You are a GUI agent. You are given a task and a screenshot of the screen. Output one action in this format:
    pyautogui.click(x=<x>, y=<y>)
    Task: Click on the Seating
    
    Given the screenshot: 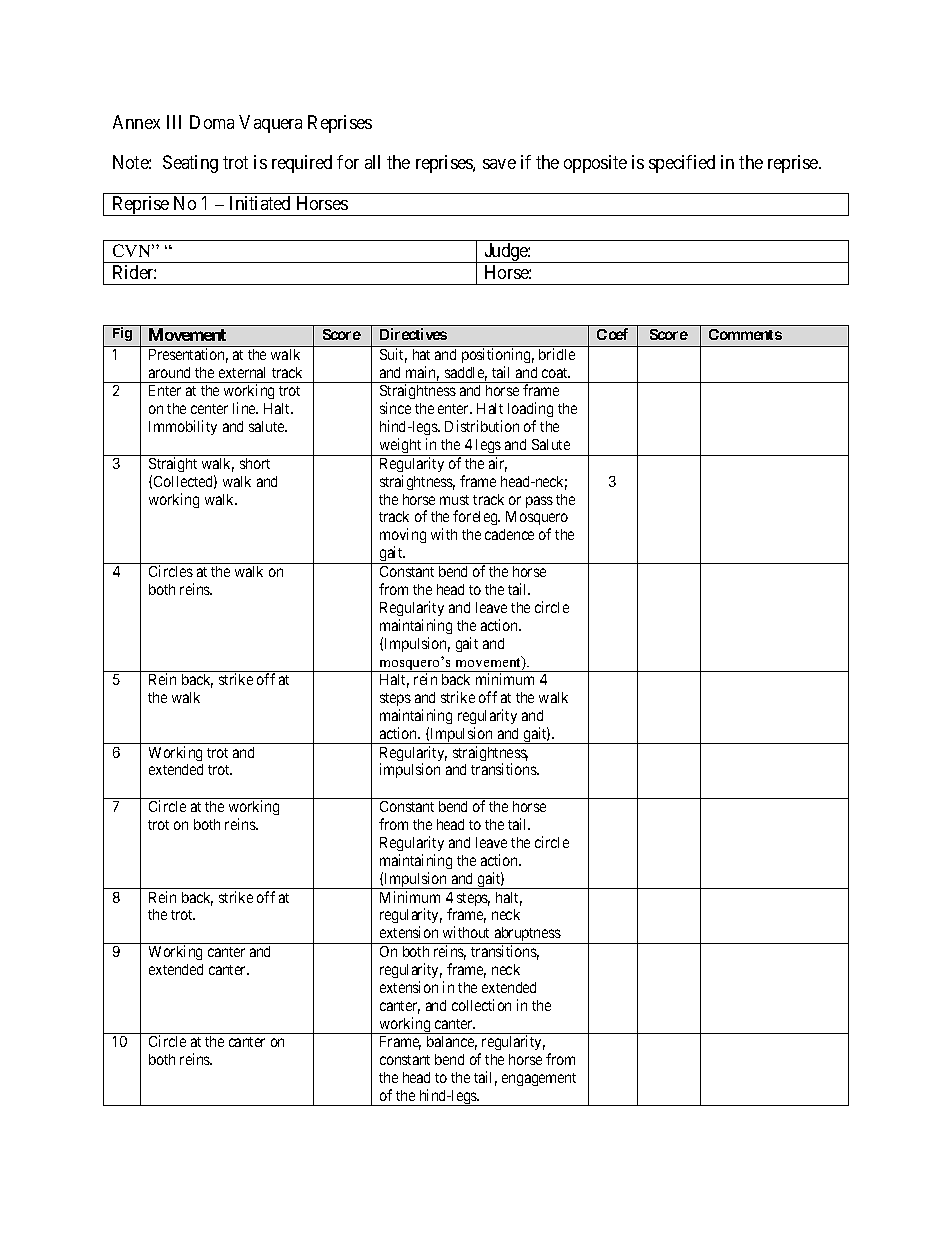 What is the action you would take?
    pyautogui.click(x=190, y=164)
